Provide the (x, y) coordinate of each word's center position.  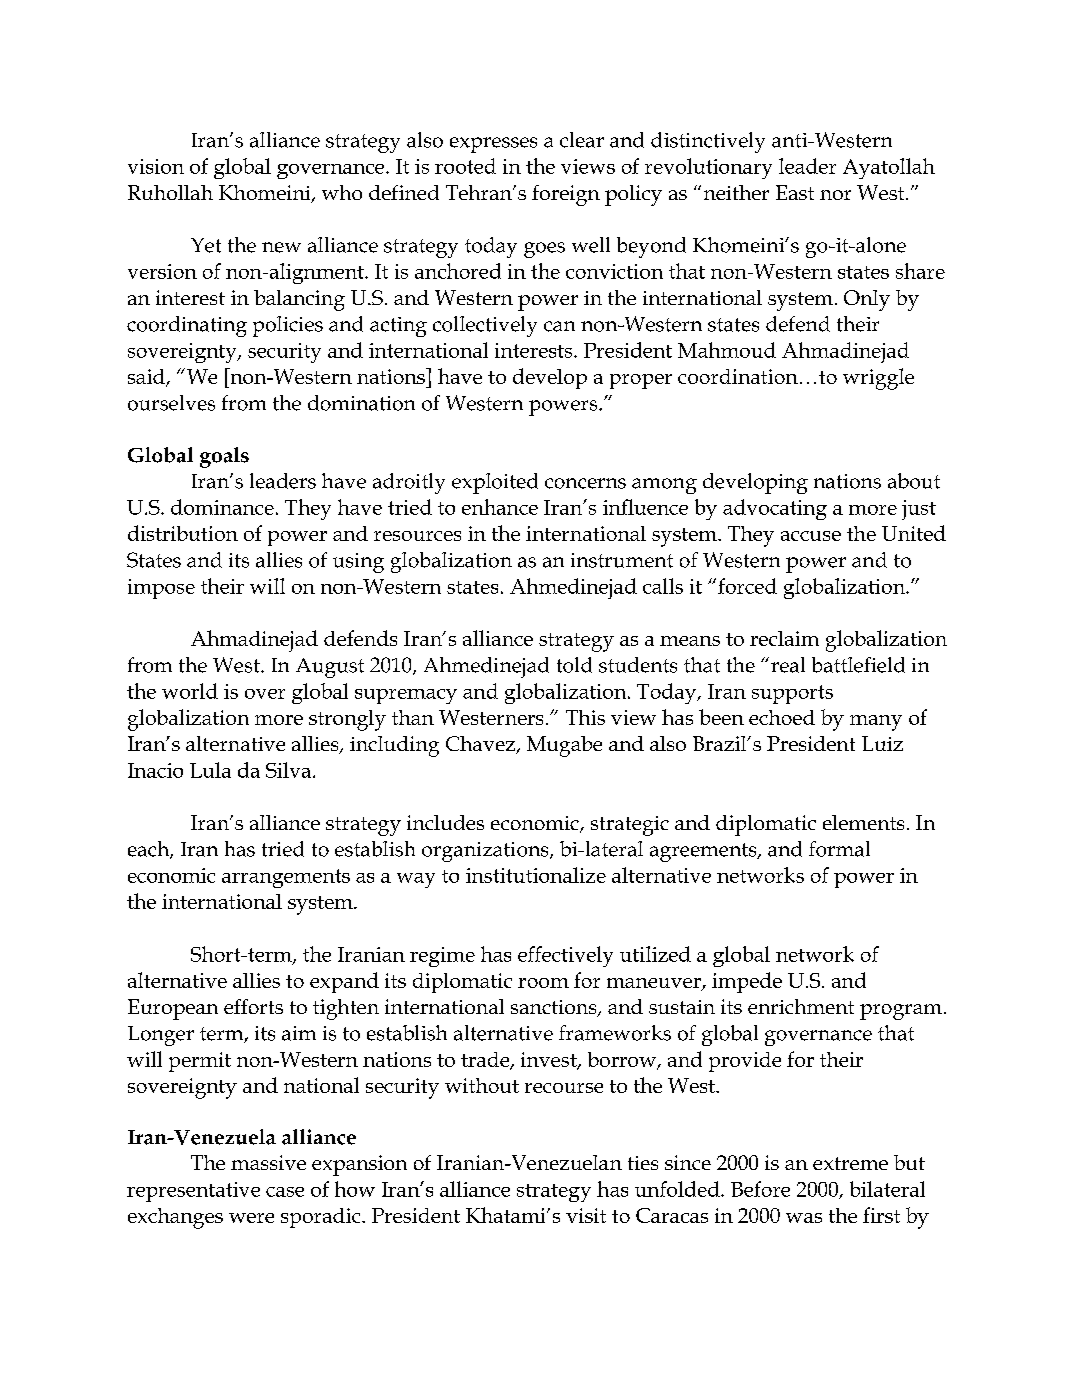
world (190, 691)
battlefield (858, 665)
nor (835, 195)
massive (268, 1162)
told (574, 665)
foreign (566, 195)
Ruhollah (170, 192)
